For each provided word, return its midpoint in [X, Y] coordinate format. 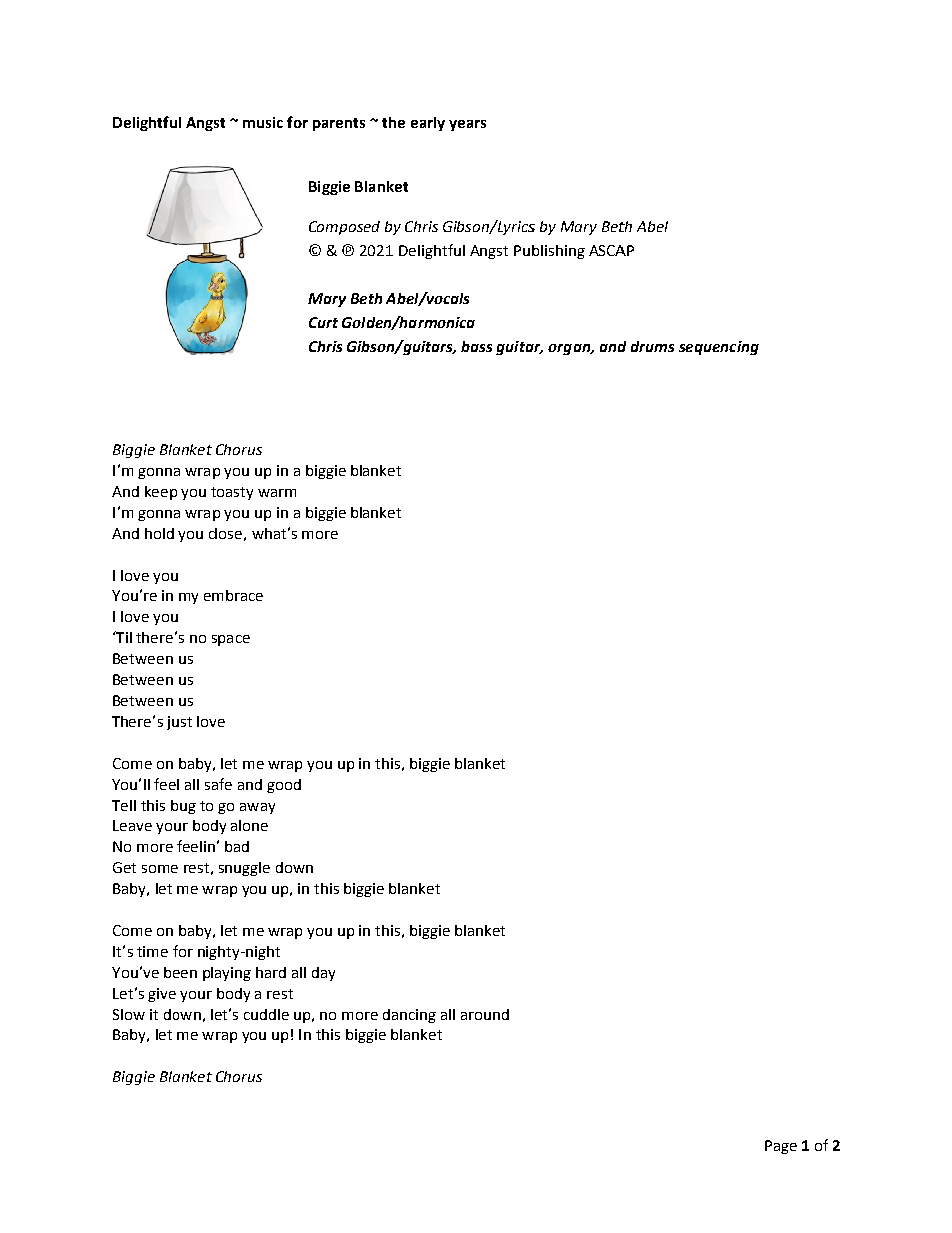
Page [781, 1147]
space [231, 640]
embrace [233, 595]
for [297, 122]
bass [476, 346]
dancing [409, 1016]
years [467, 125]
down [294, 867]
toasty [232, 493]
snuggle [244, 869]
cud [255, 1014]
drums [652, 346]
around [485, 1014]
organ [570, 349]
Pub [526, 250]
